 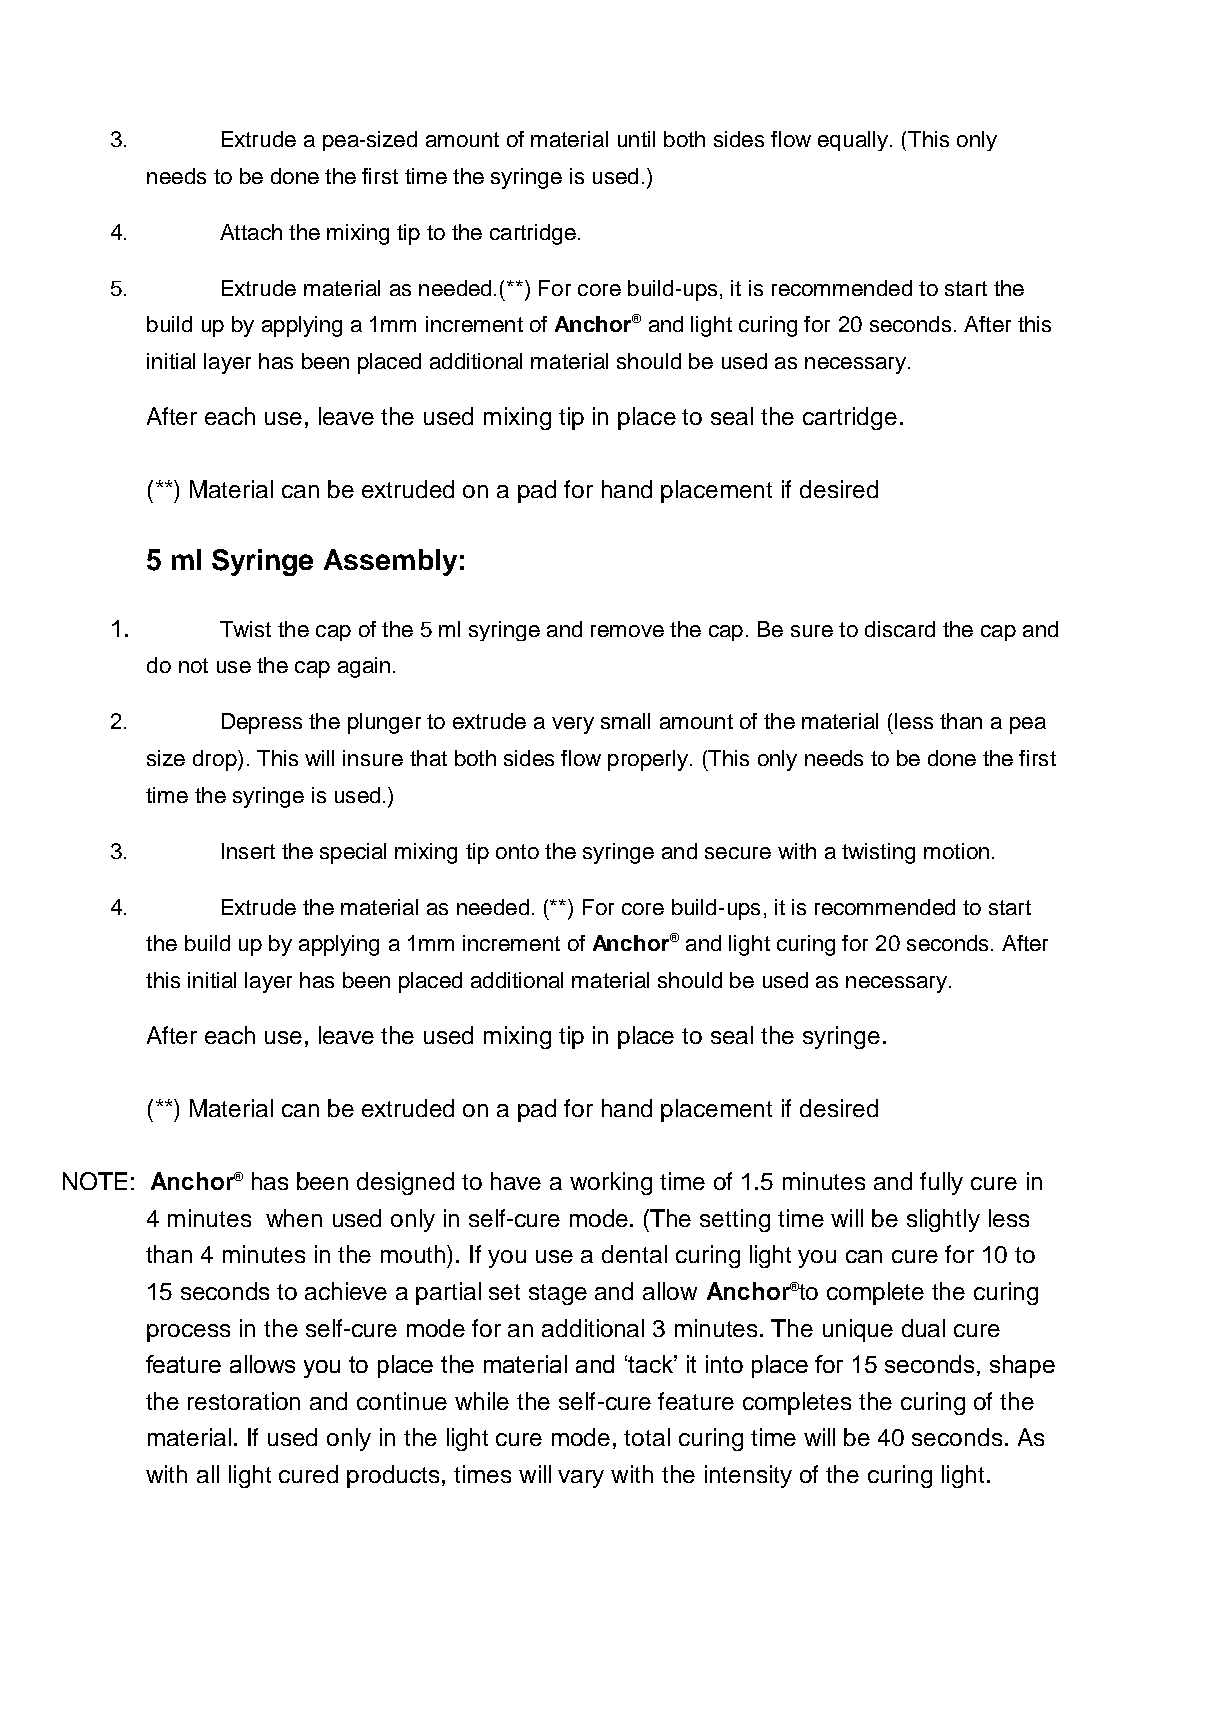 What do you see at coordinates (95, 1181) in the image?
I see `NOTE` at bounding box center [95, 1181].
